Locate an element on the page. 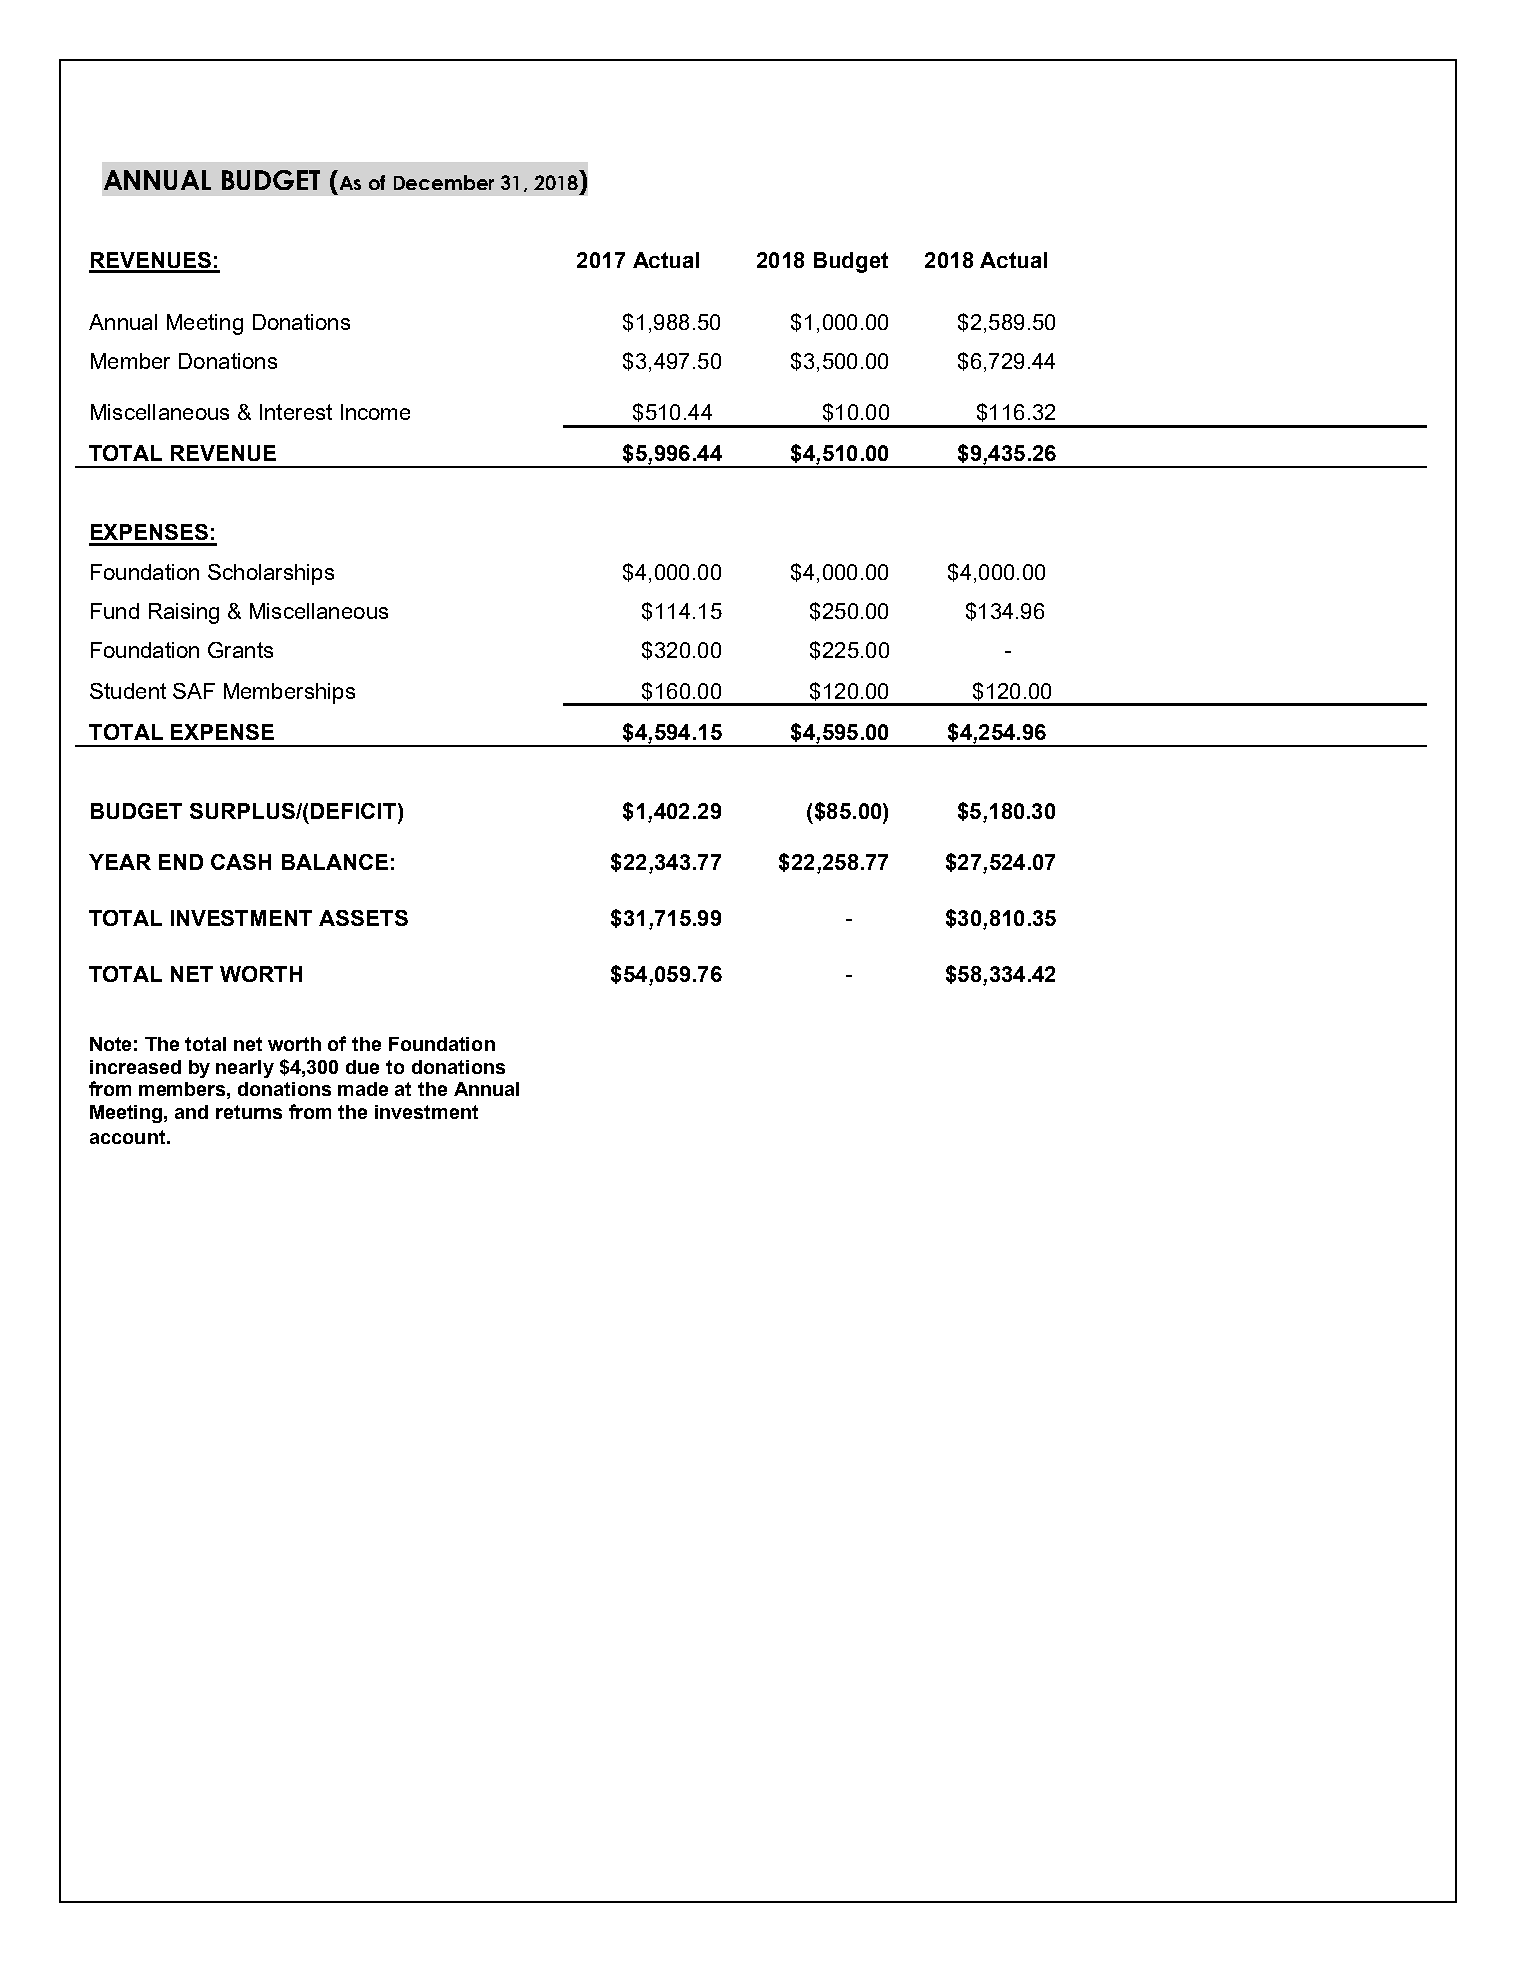 The height and width of the document is (1962, 1516). Scholarships is located at coordinates (271, 574).
